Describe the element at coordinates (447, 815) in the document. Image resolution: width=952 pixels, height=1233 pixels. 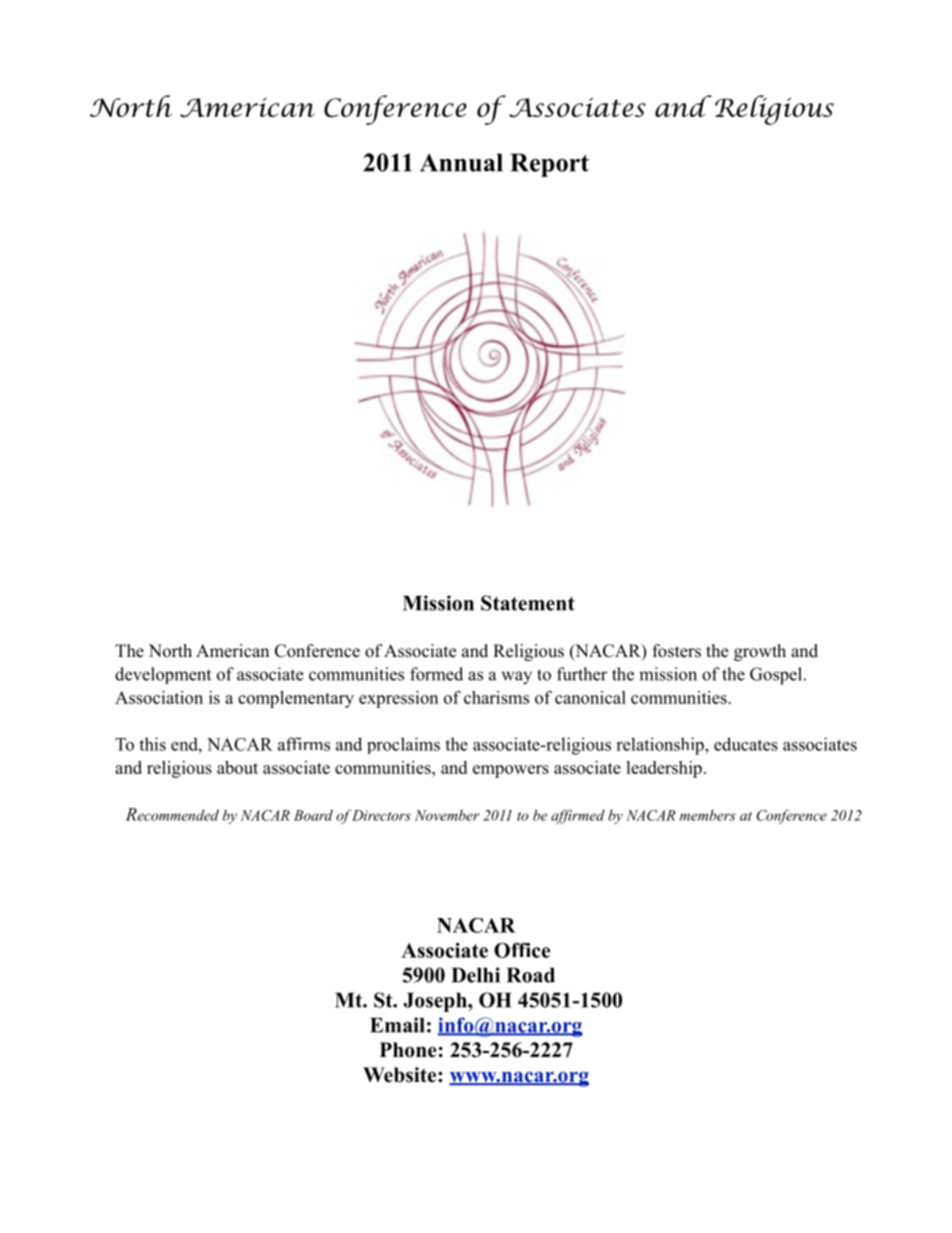
I see `November` at that location.
